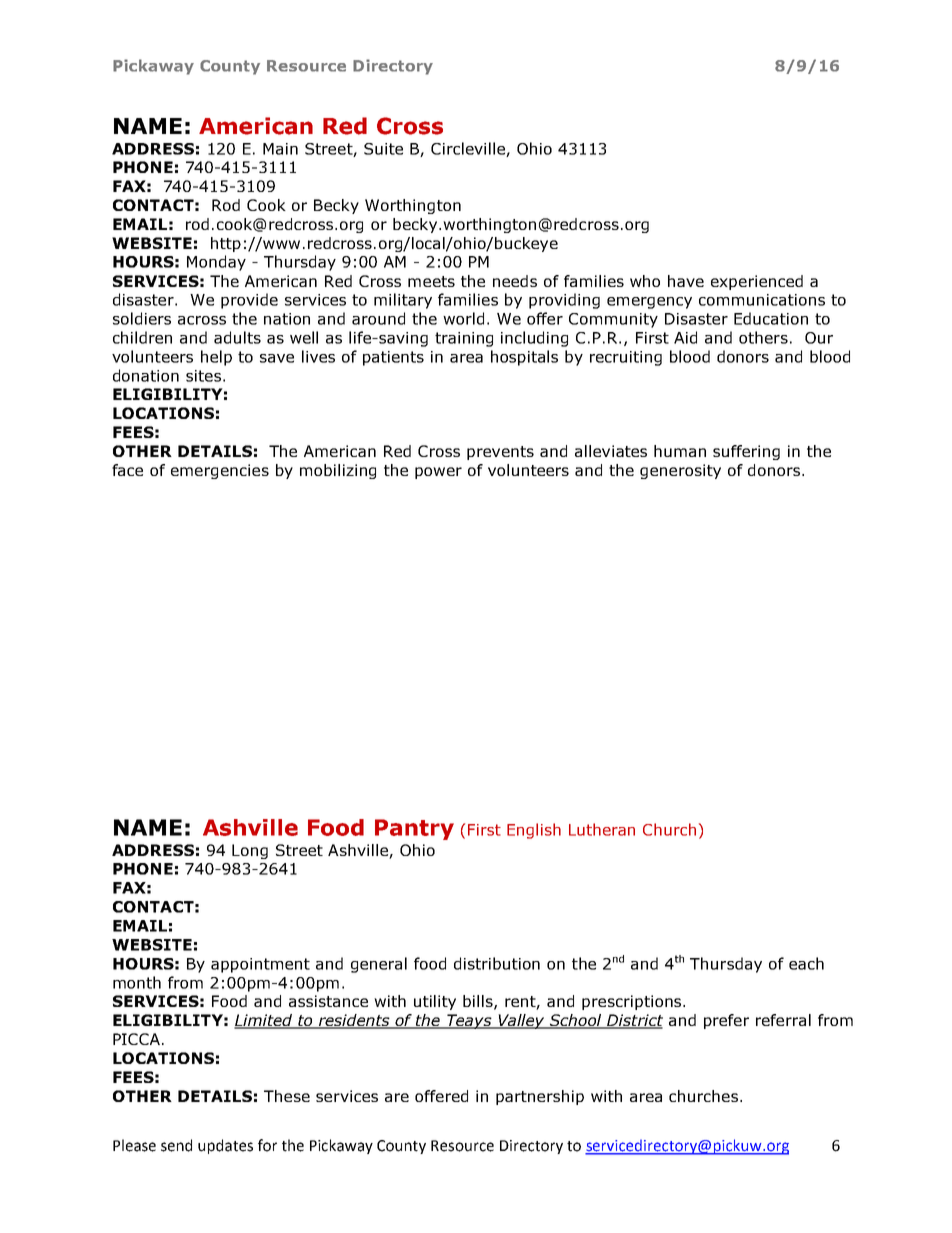  I want to click on Suite, so click(383, 149).
